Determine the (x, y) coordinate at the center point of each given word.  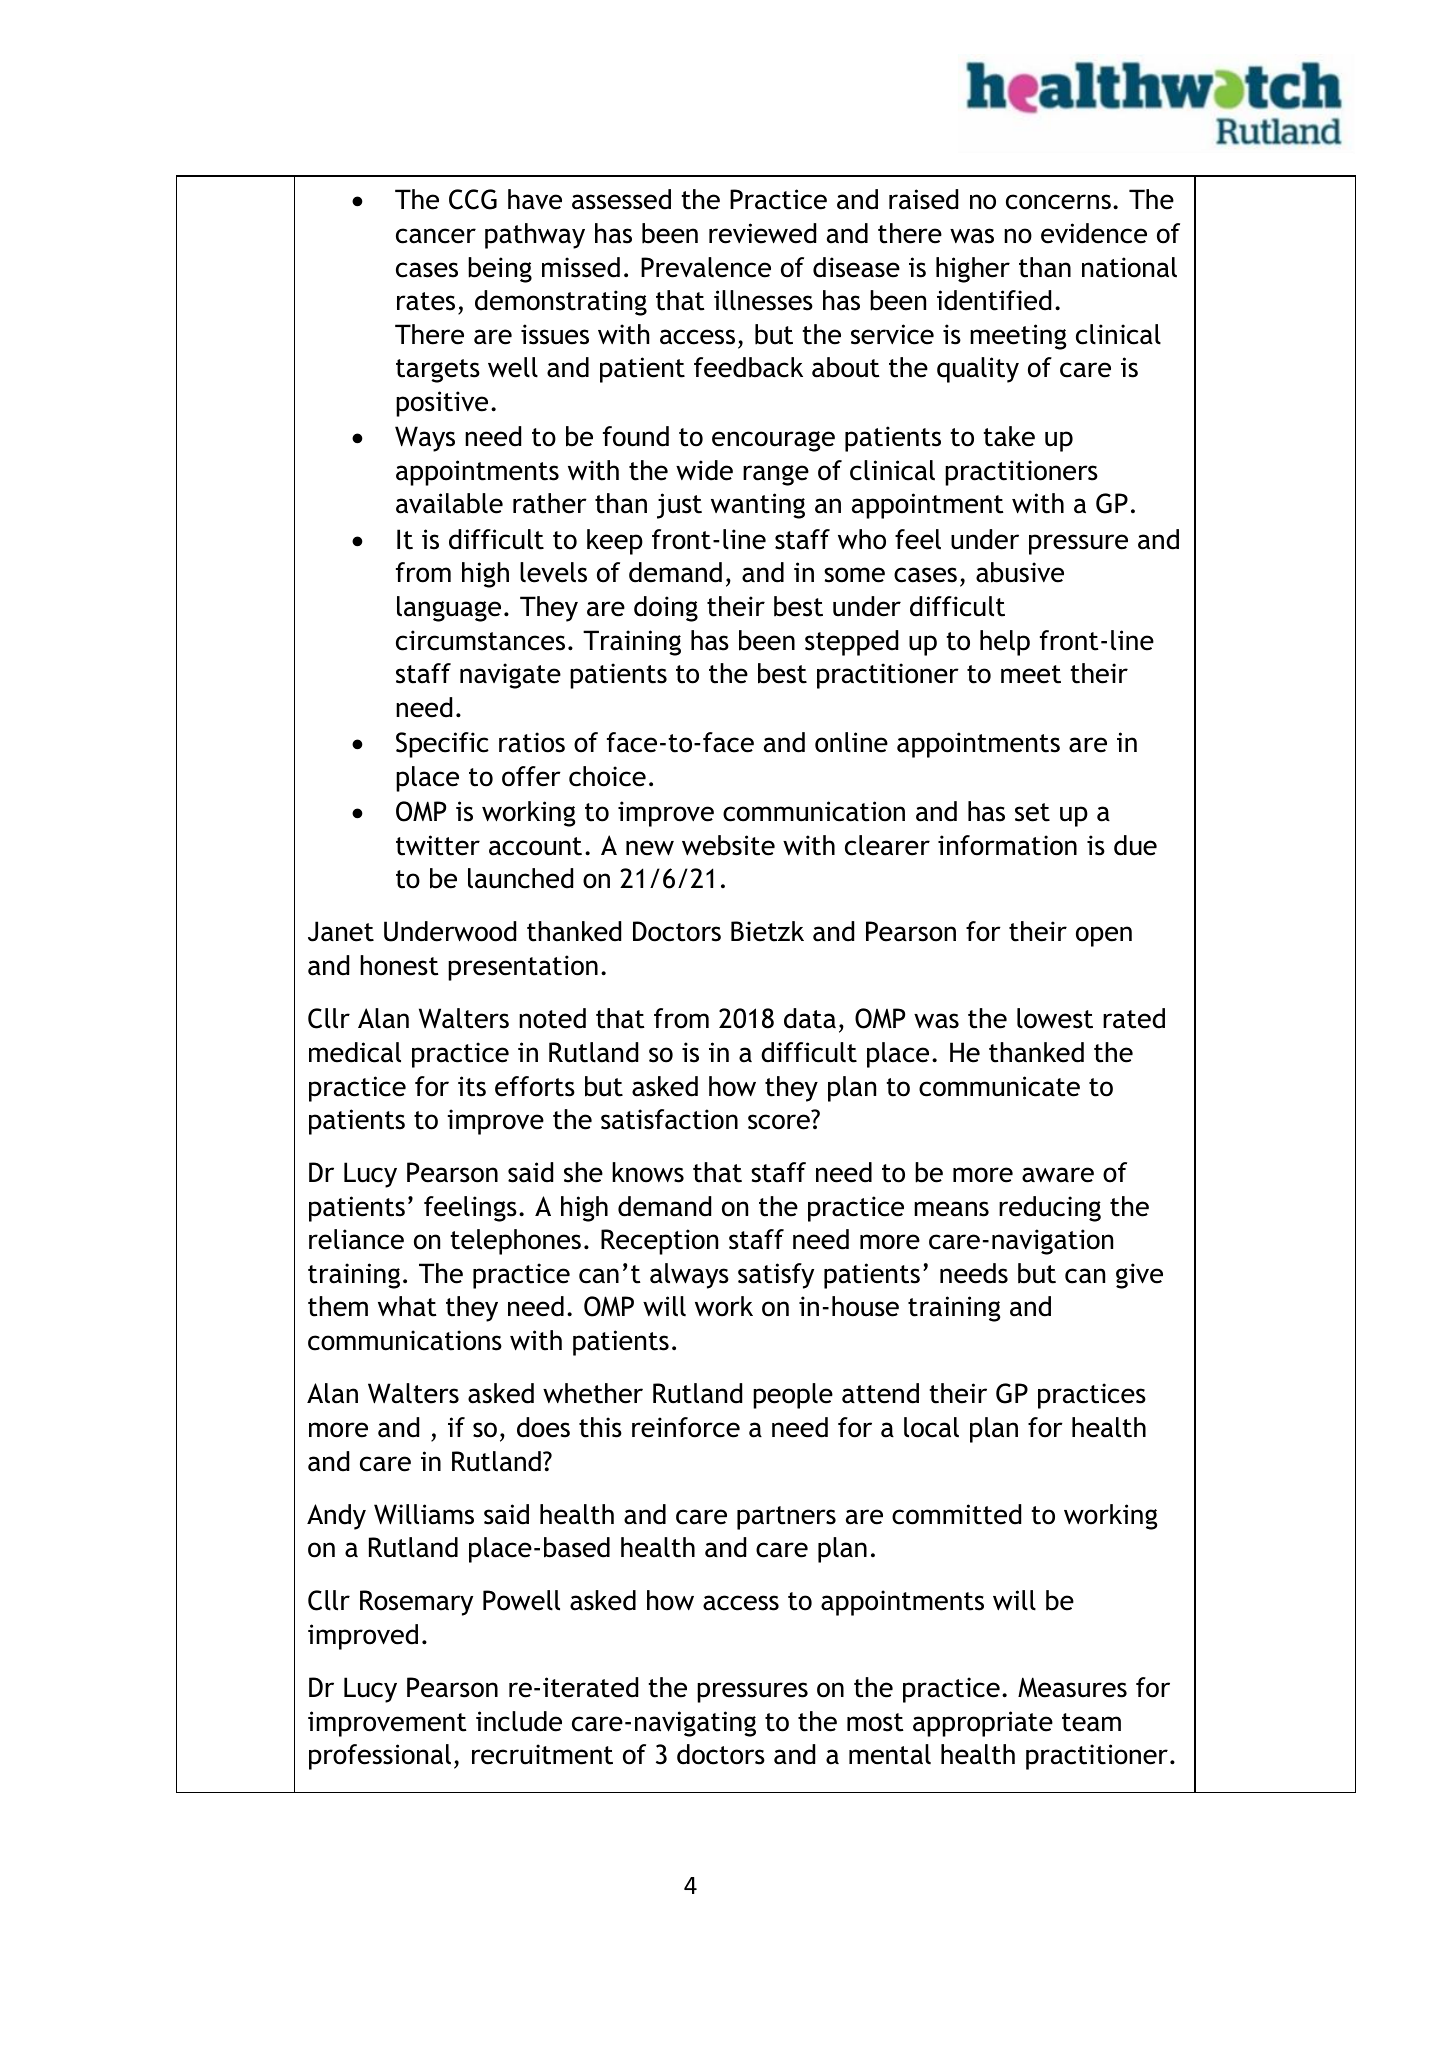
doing (666, 609)
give (1139, 1276)
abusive (1020, 572)
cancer (436, 236)
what (407, 1306)
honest (399, 965)
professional (380, 1757)
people (793, 1396)
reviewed (762, 233)
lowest (1055, 1018)
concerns (1058, 202)
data (810, 1018)
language (449, 609)
